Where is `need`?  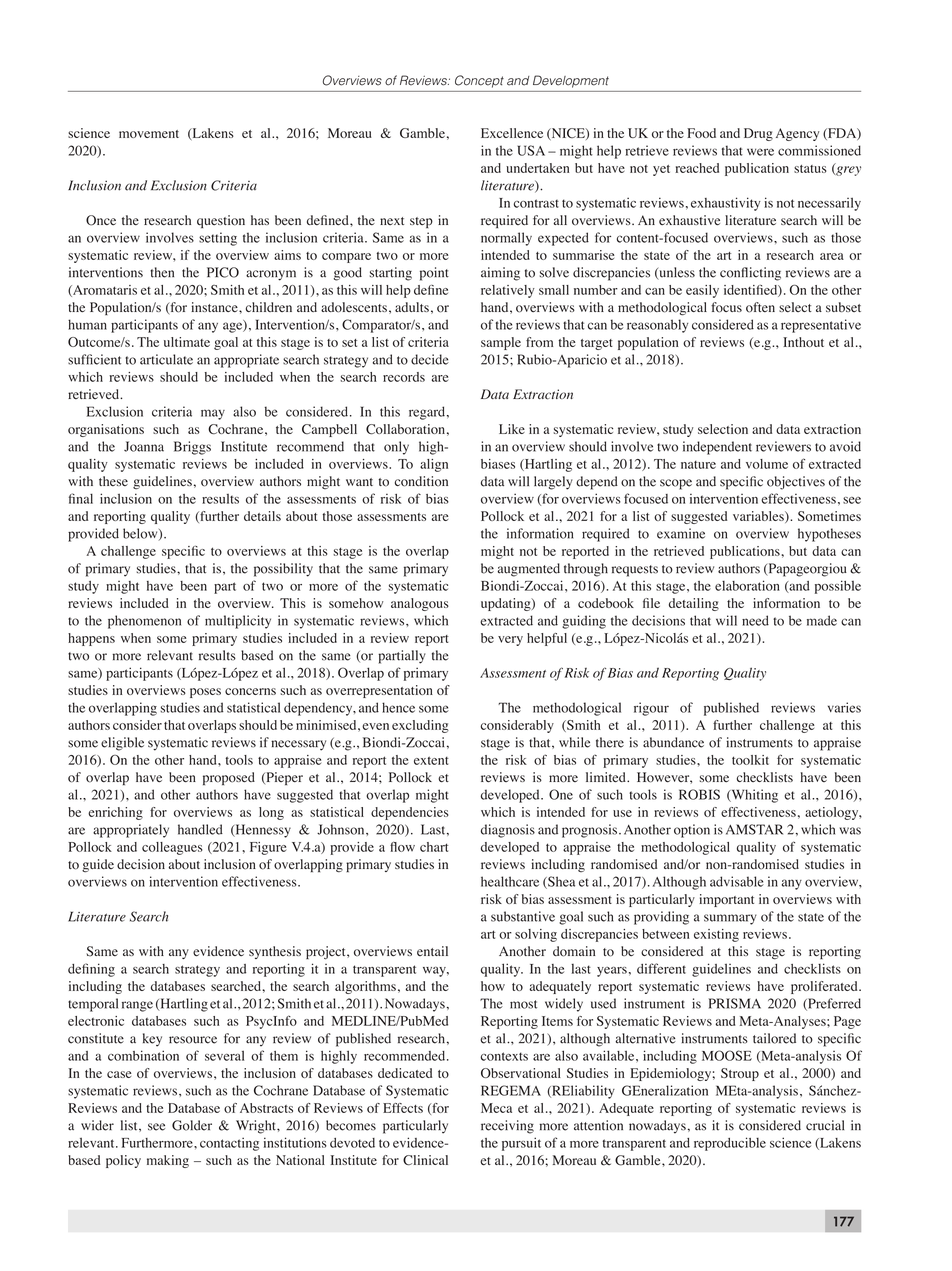 need is located at coordinates (755, 620).
